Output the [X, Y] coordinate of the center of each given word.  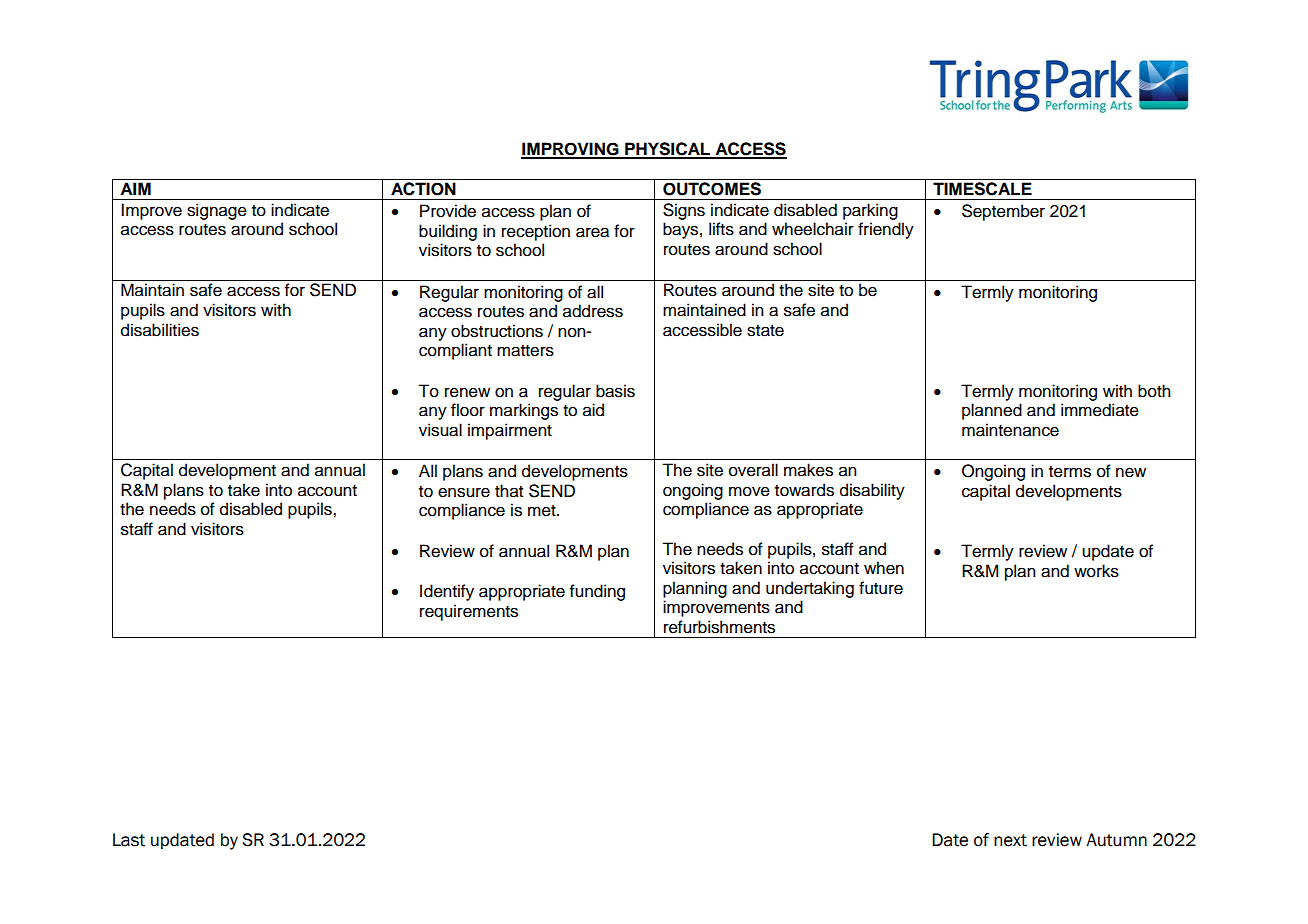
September [1003, 212]
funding [597, 592]
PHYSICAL [667, 150]
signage [217, 211]
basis [615, 391]
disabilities [160, 330]
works [1096, 571]
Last [129, 840]
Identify [447, 592]
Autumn [1116, 840]
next [1010, 840]
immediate [1100, 410]
